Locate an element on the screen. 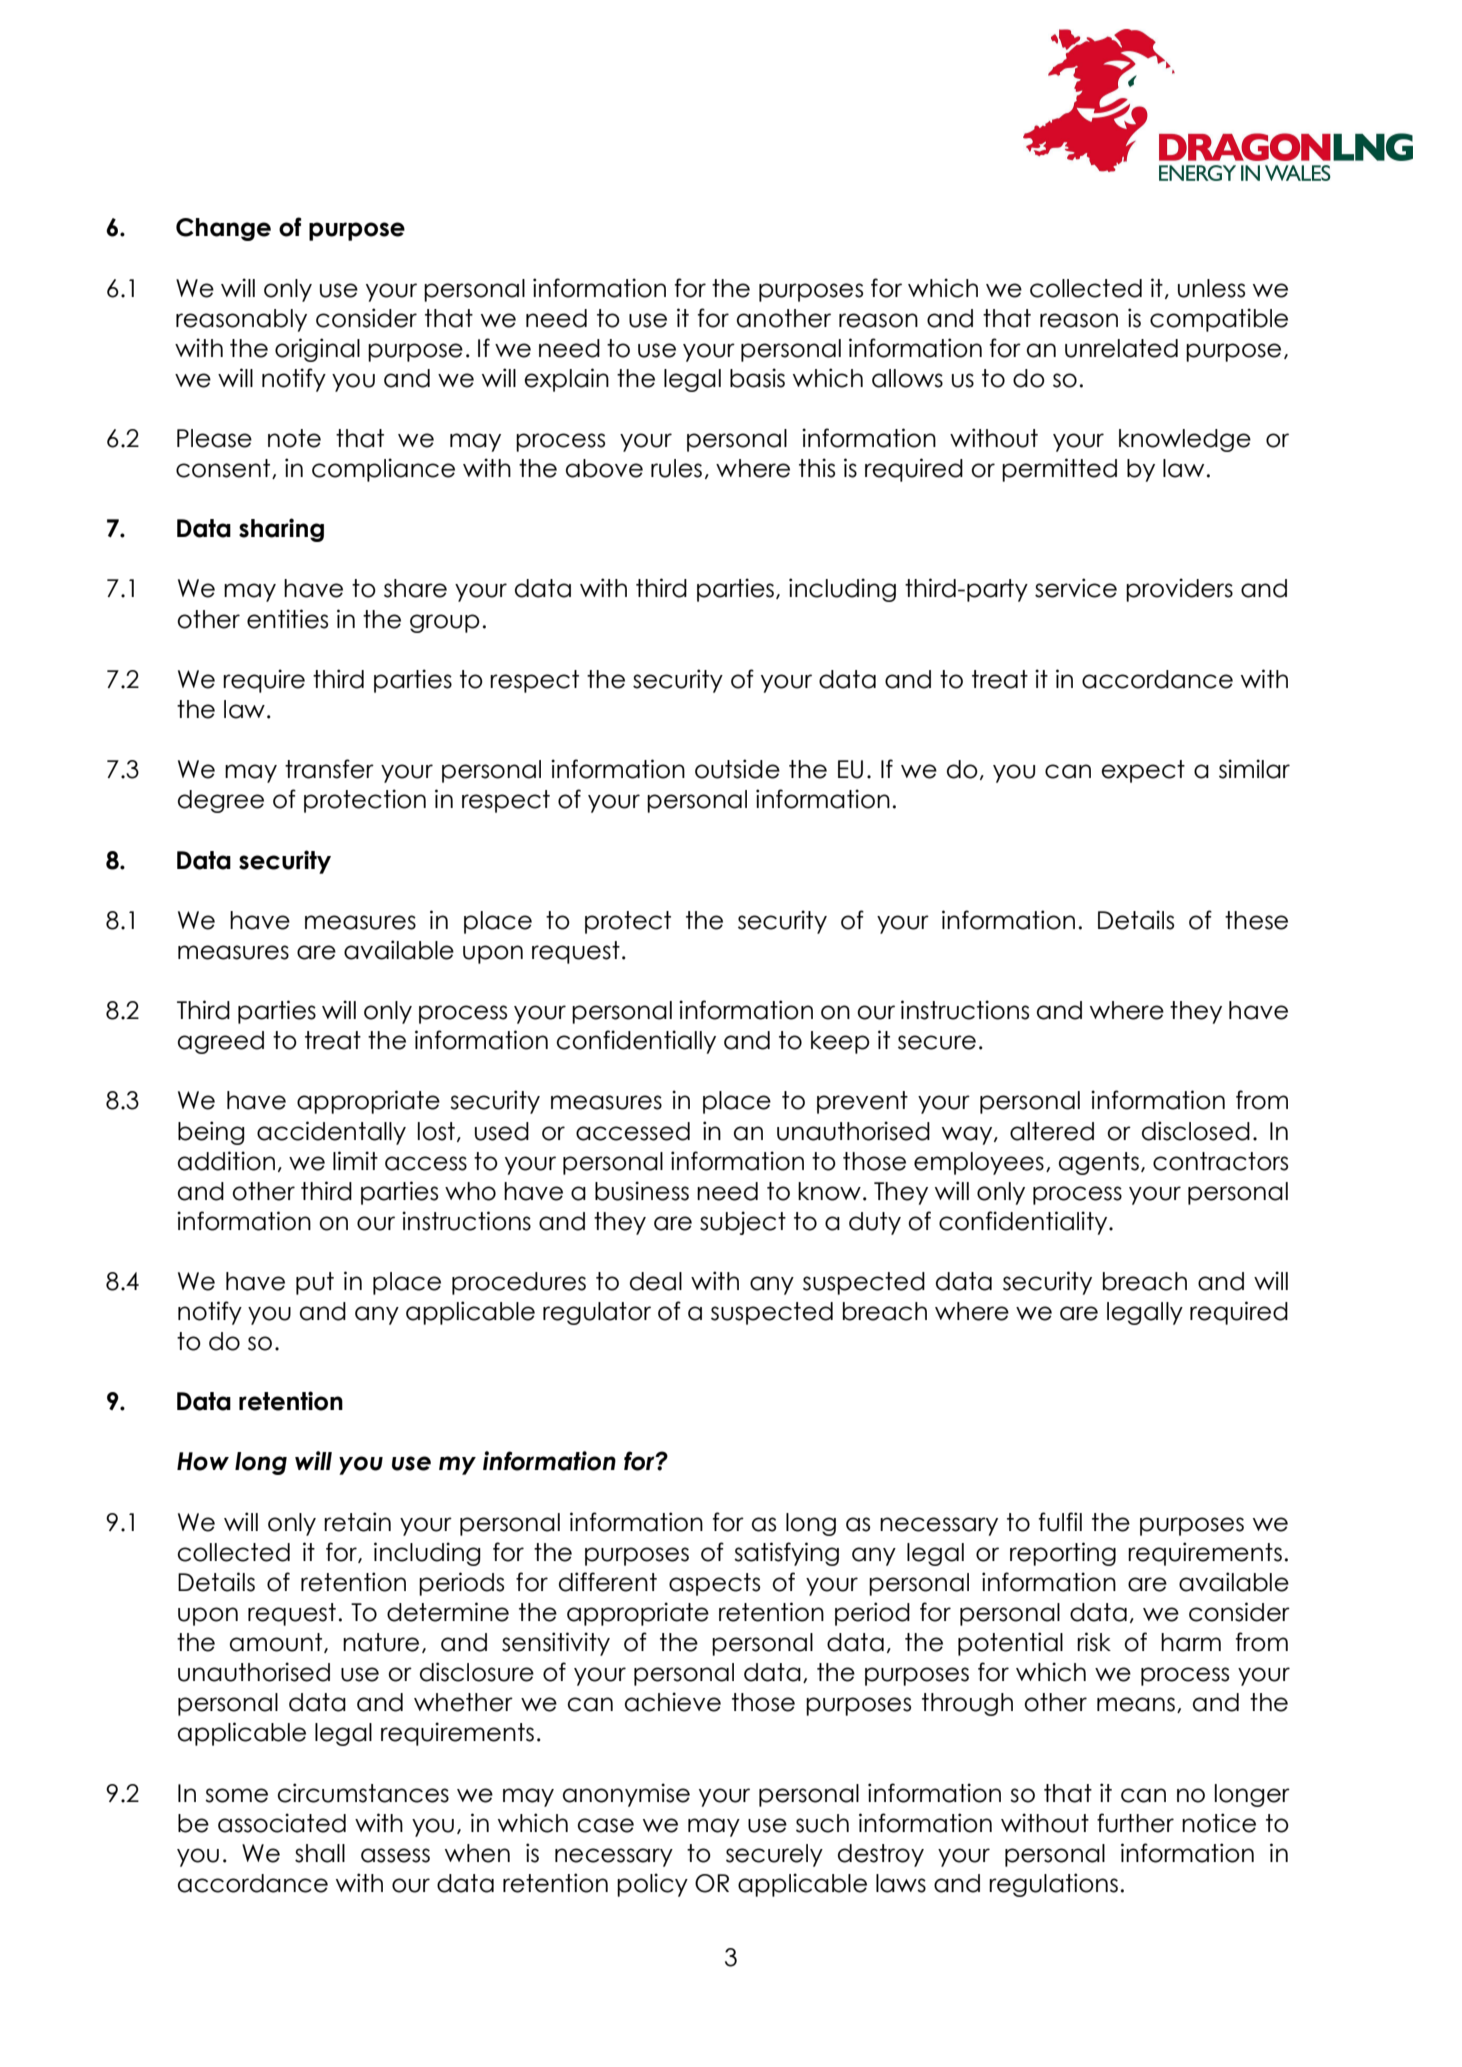  unless is located at coordinates (1211, 288).
